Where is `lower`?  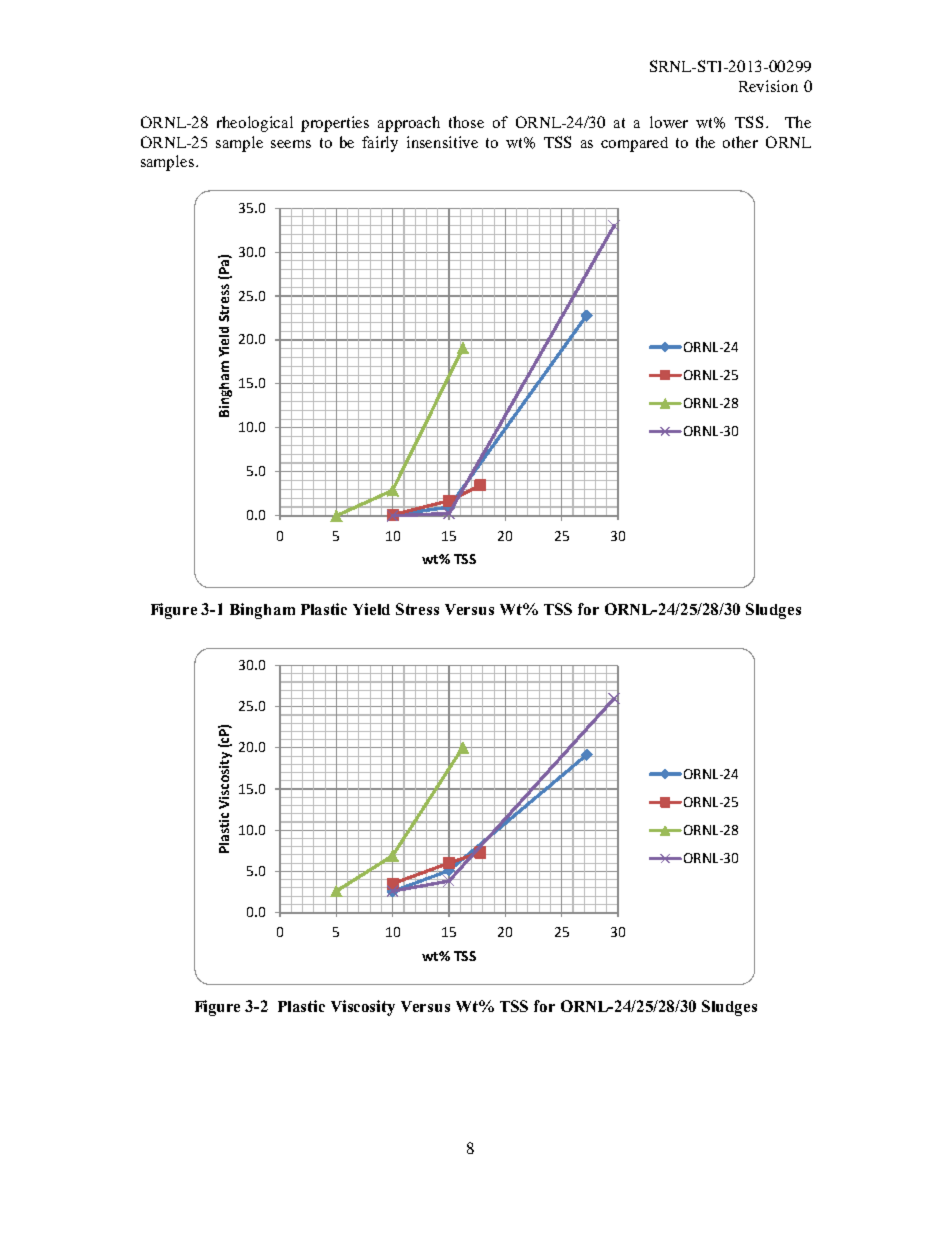
lower is located at coordinates (669, 122).
